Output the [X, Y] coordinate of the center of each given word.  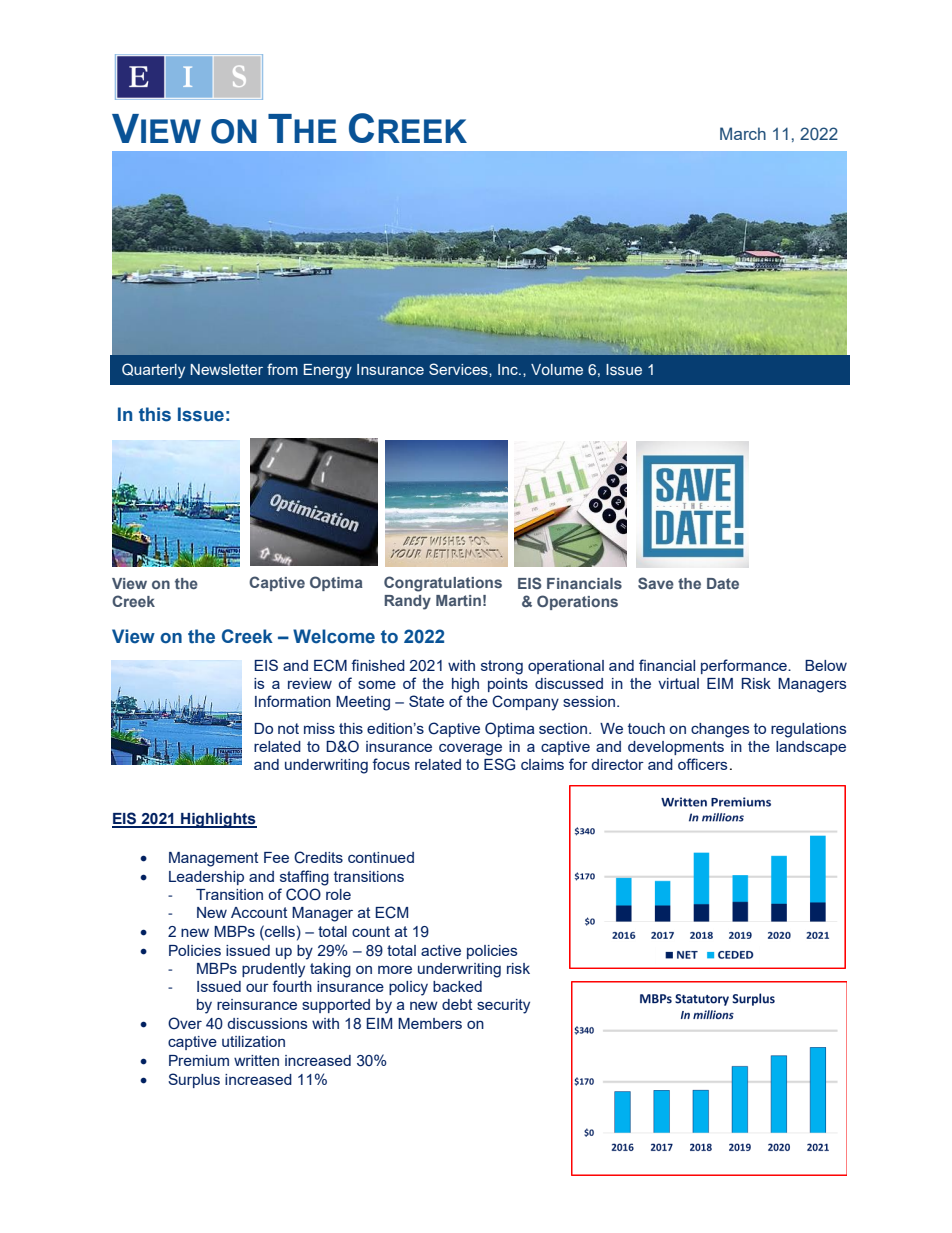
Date [723, 583]
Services [459, 369]
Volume [557, 369]
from [282, 369]
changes [720, 730]
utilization [253, 1041]
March [743, 133]
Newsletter [227, 369]
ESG [499, 764]
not [288, 728]
